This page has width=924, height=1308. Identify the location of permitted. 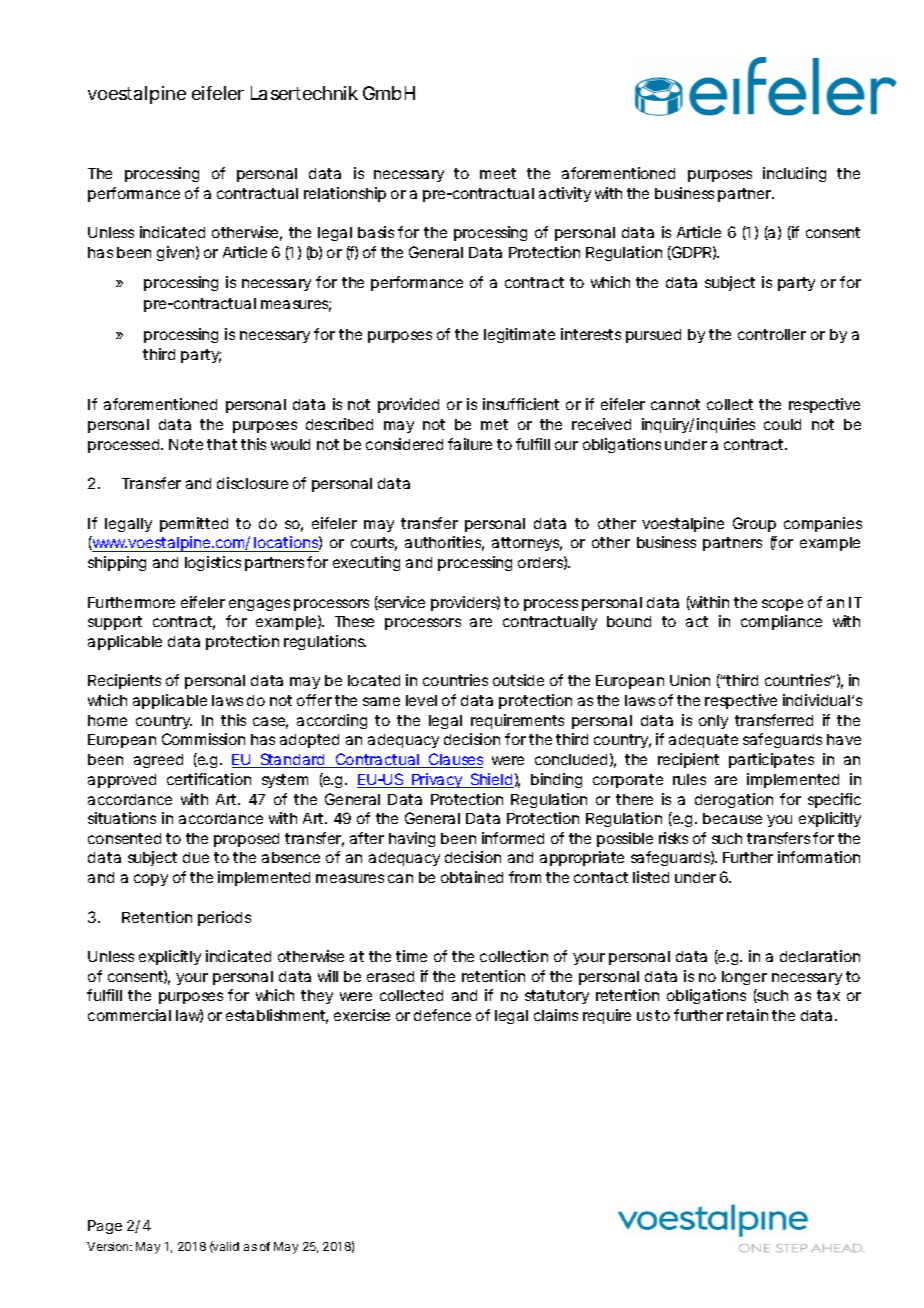
(194, 524).
